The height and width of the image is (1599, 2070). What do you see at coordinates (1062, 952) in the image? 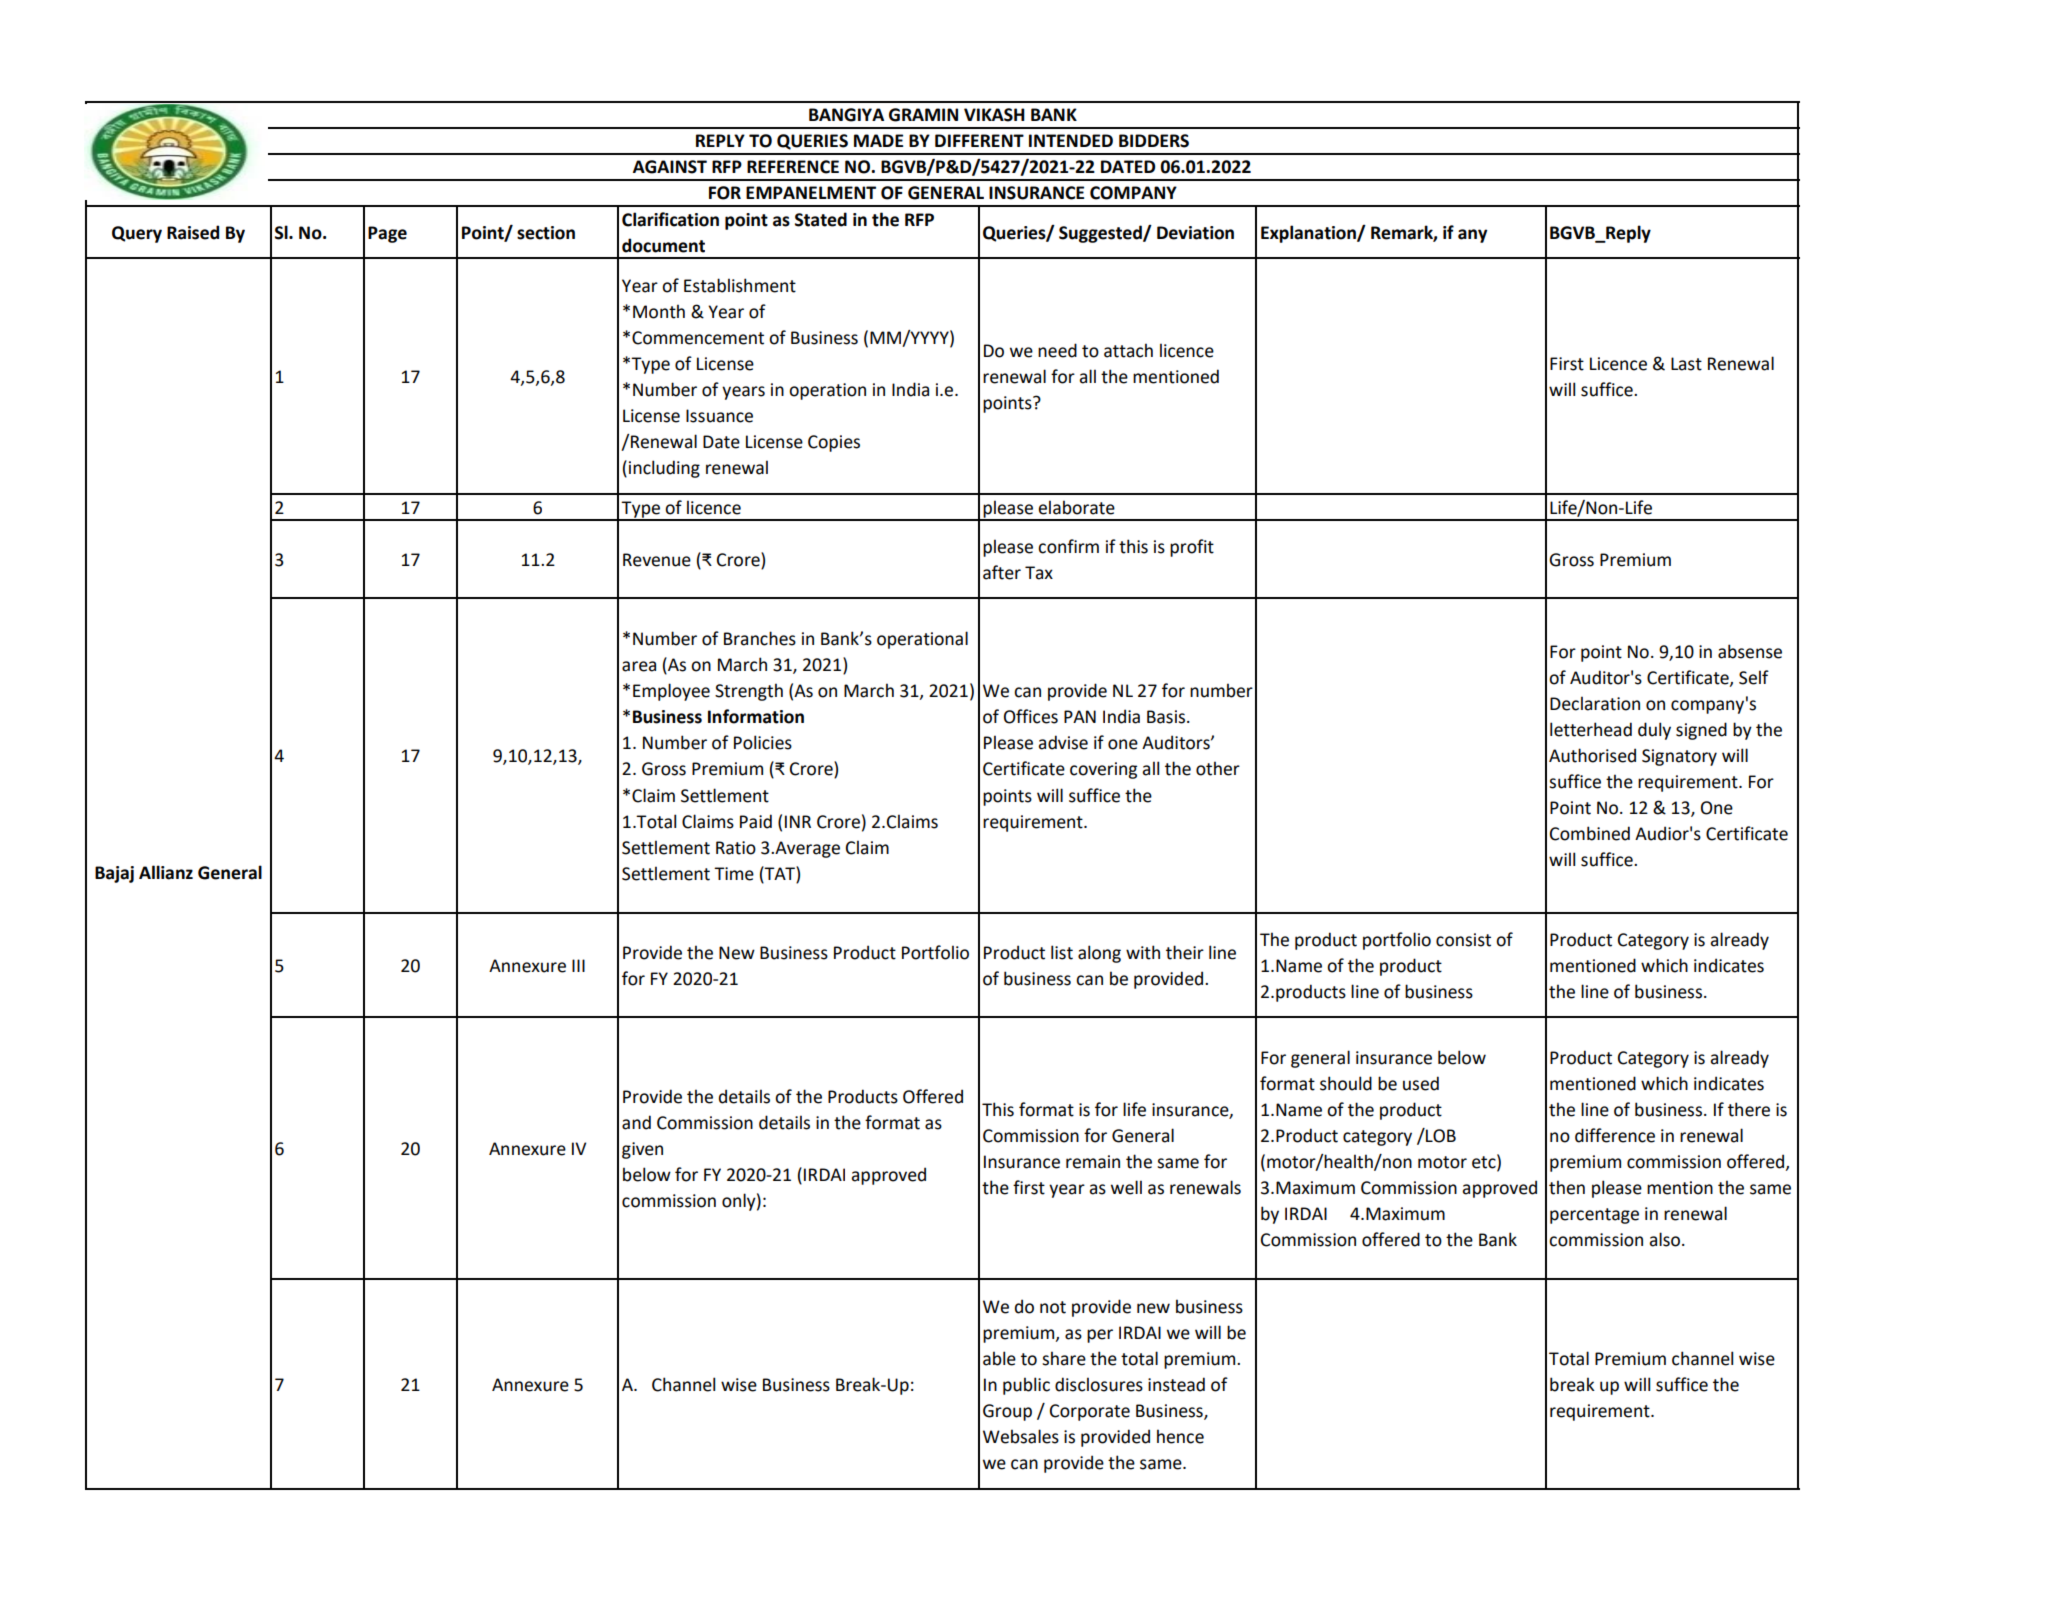
I see `list` at bounding box center [1062, 952].
